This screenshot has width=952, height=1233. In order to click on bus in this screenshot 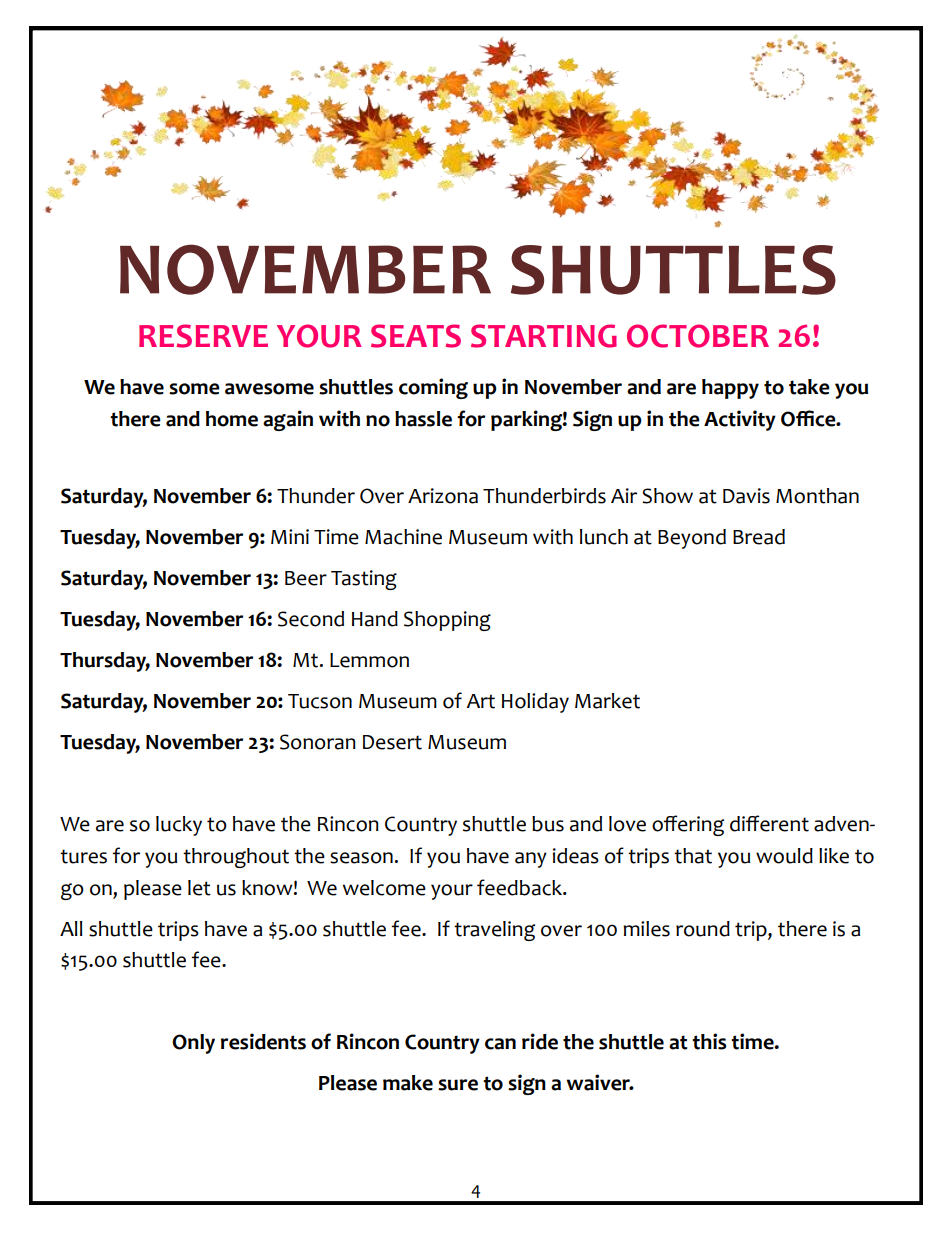, I will do `click(548, 824)`.
